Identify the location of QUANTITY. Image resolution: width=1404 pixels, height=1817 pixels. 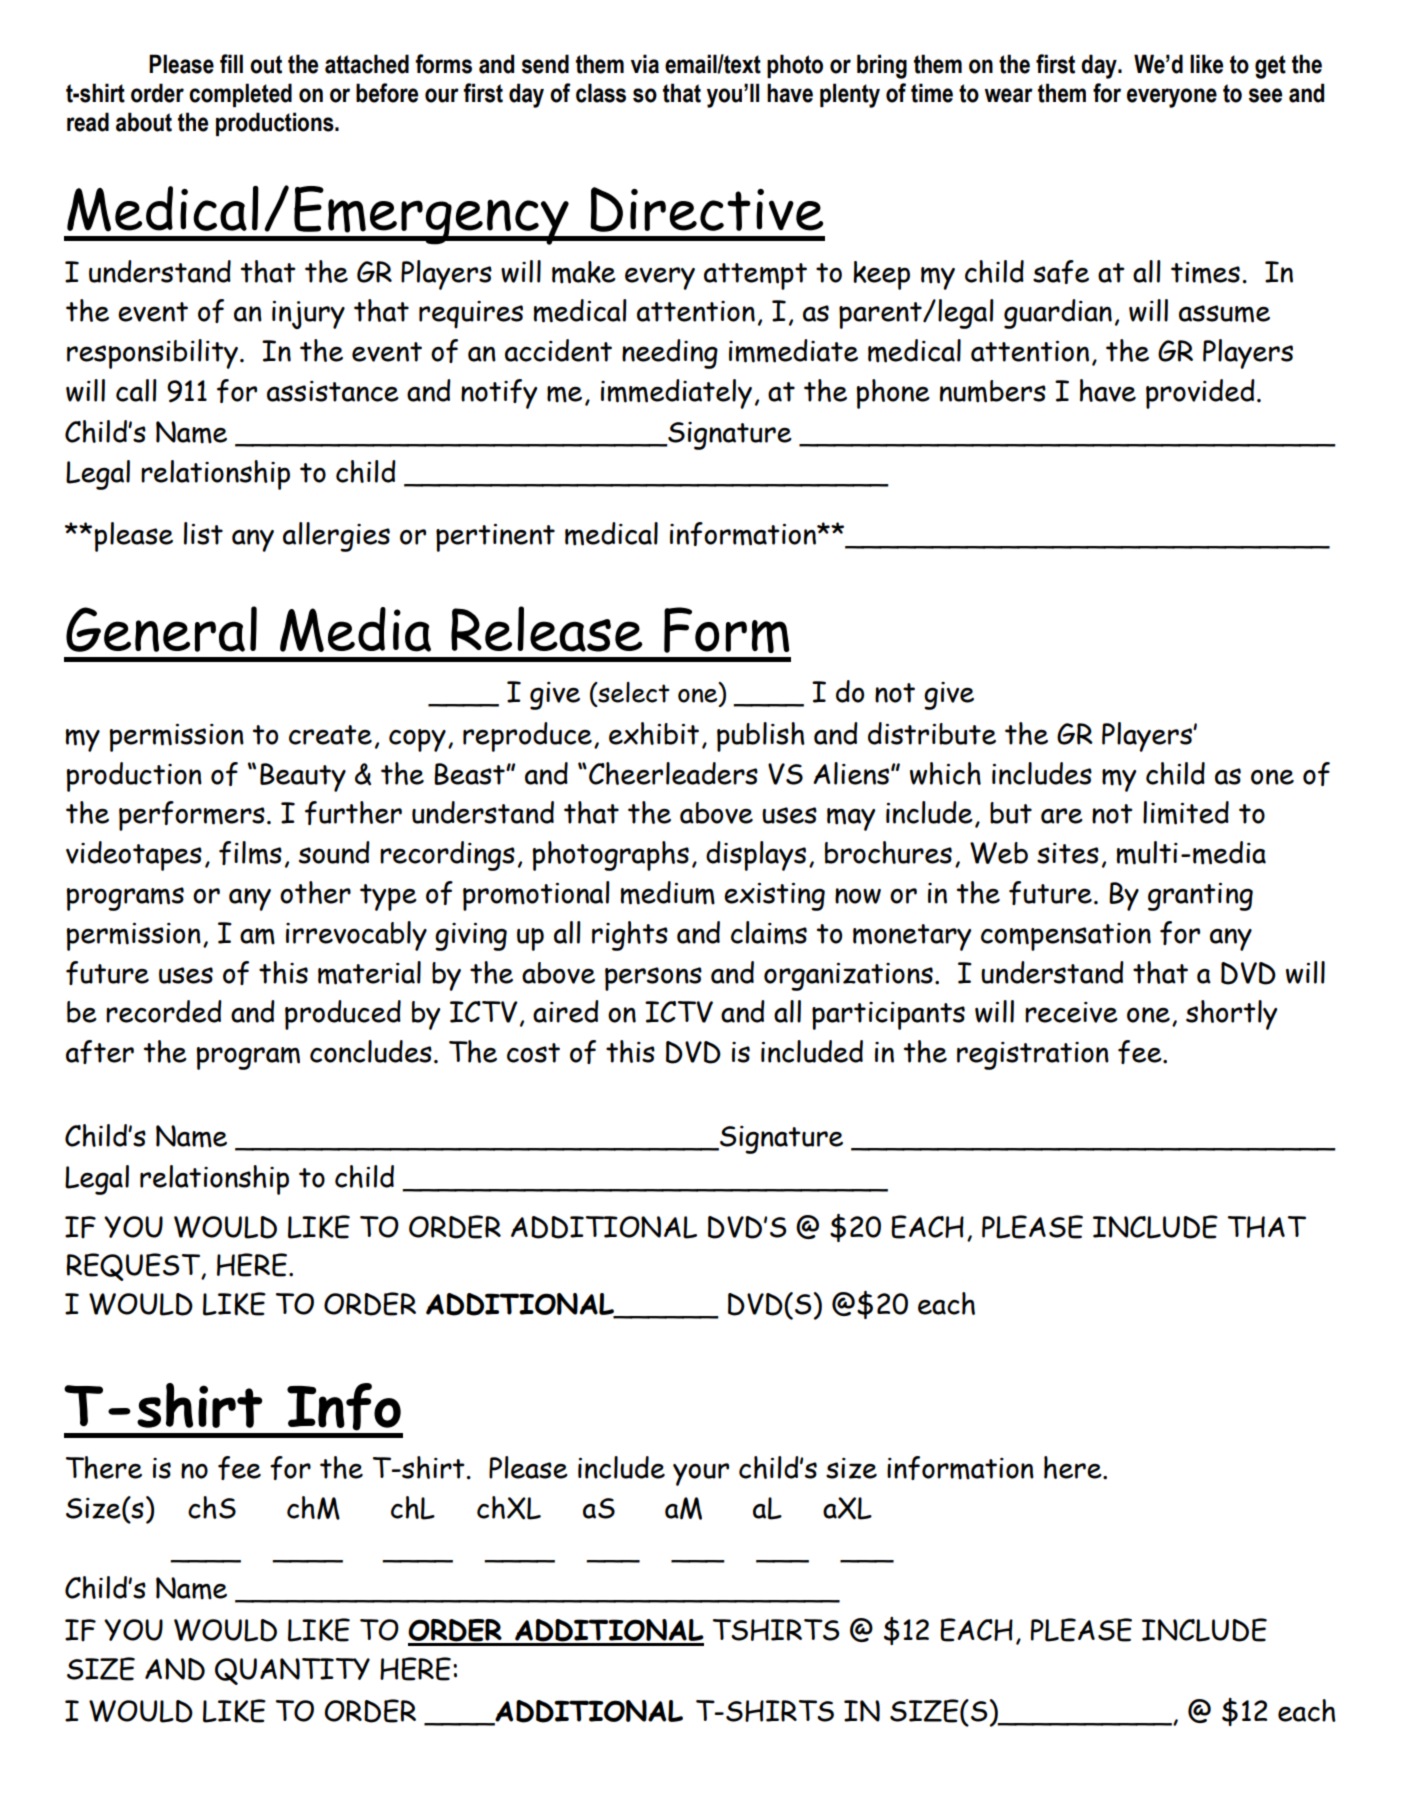
(292, 1671).
